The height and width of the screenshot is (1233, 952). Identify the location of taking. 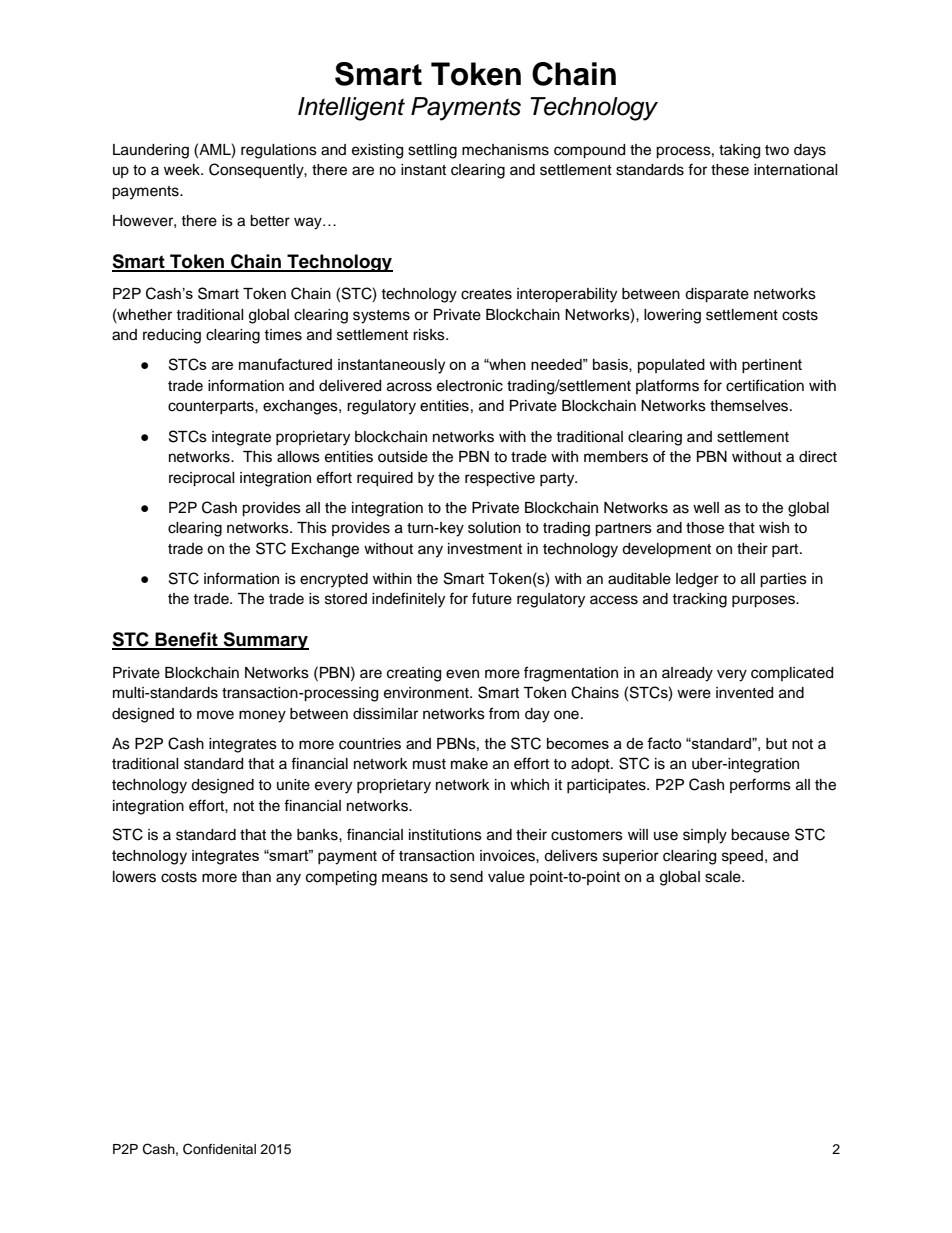
(739, 151).
